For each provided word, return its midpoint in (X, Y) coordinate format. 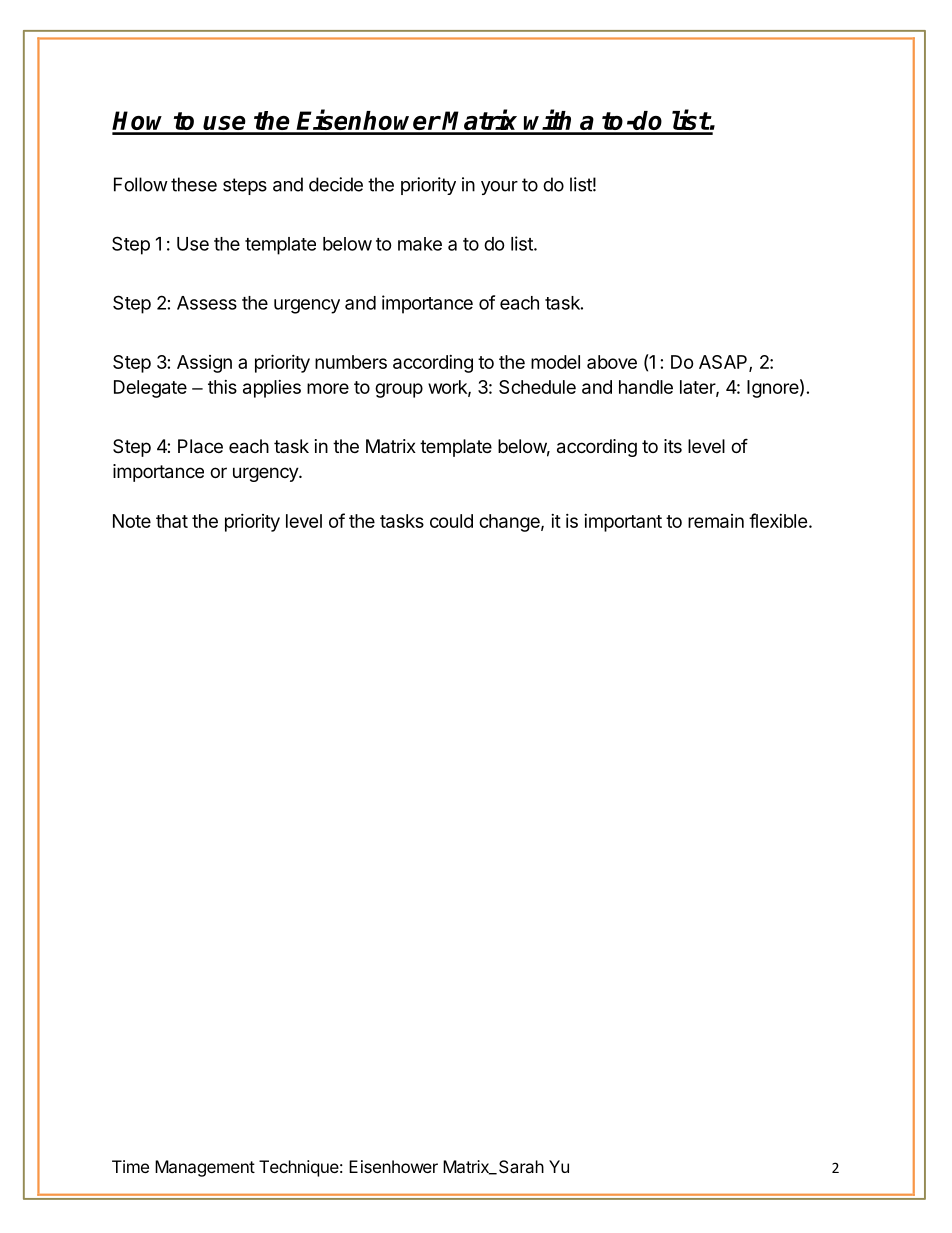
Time (130, 1166)
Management (205, 1168)
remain (716, 521)
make (420, 244)
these (194, 184)
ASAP (724, 363)
